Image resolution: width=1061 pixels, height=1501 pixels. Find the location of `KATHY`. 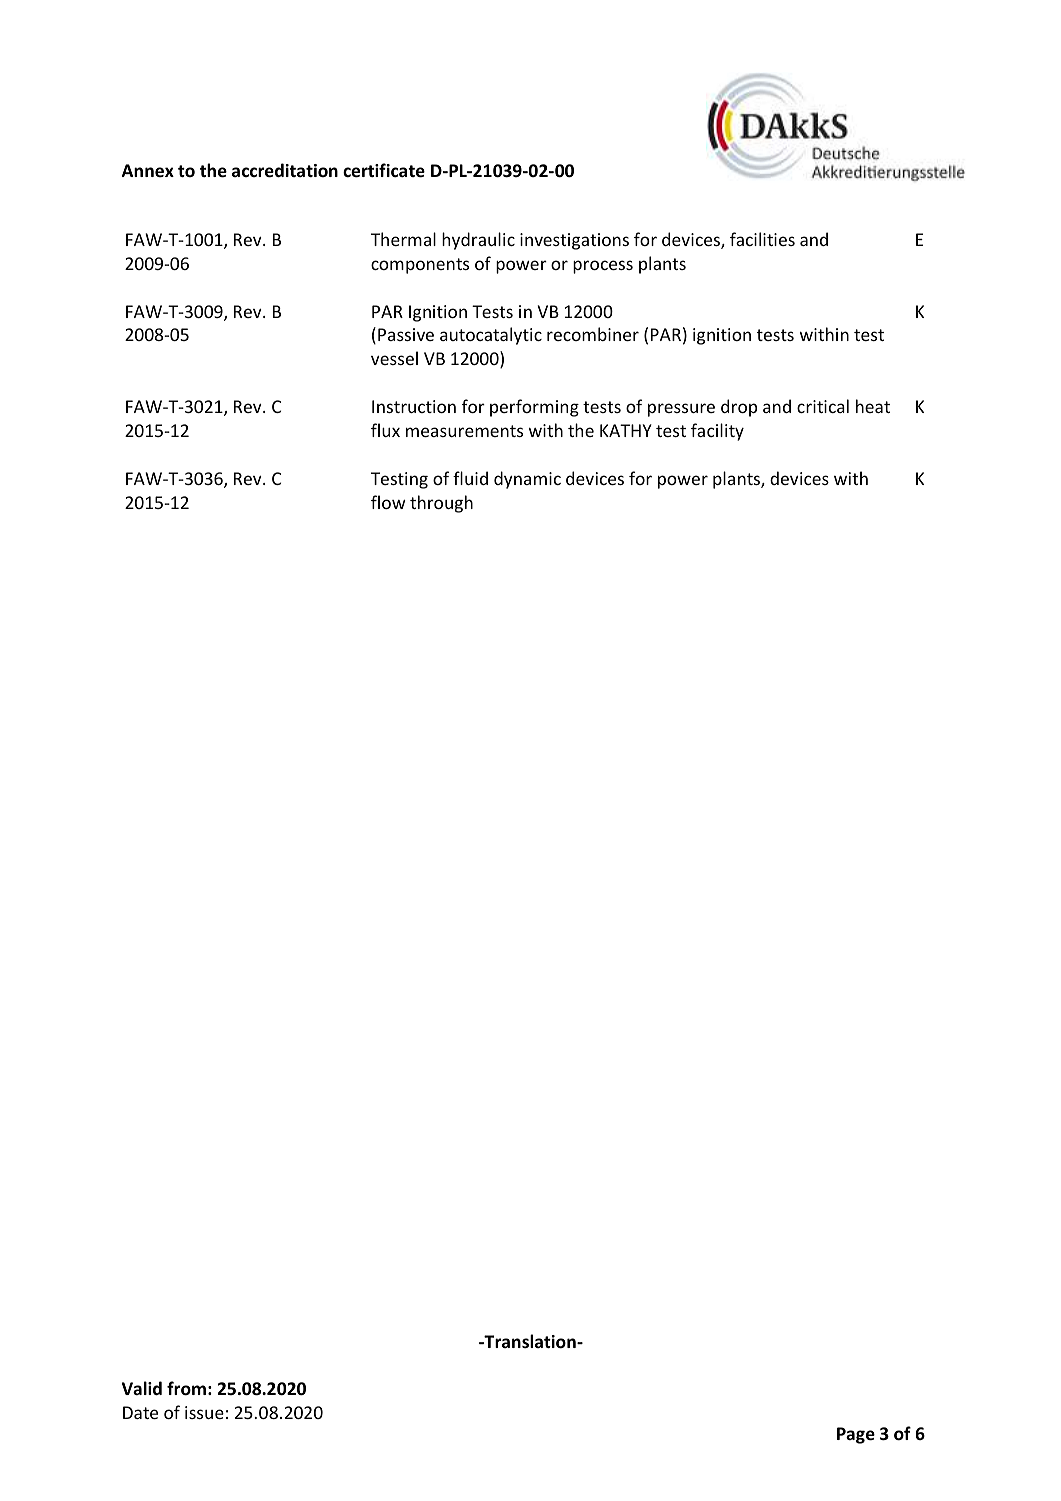

KATHY is located at coordinates (626, 430).
